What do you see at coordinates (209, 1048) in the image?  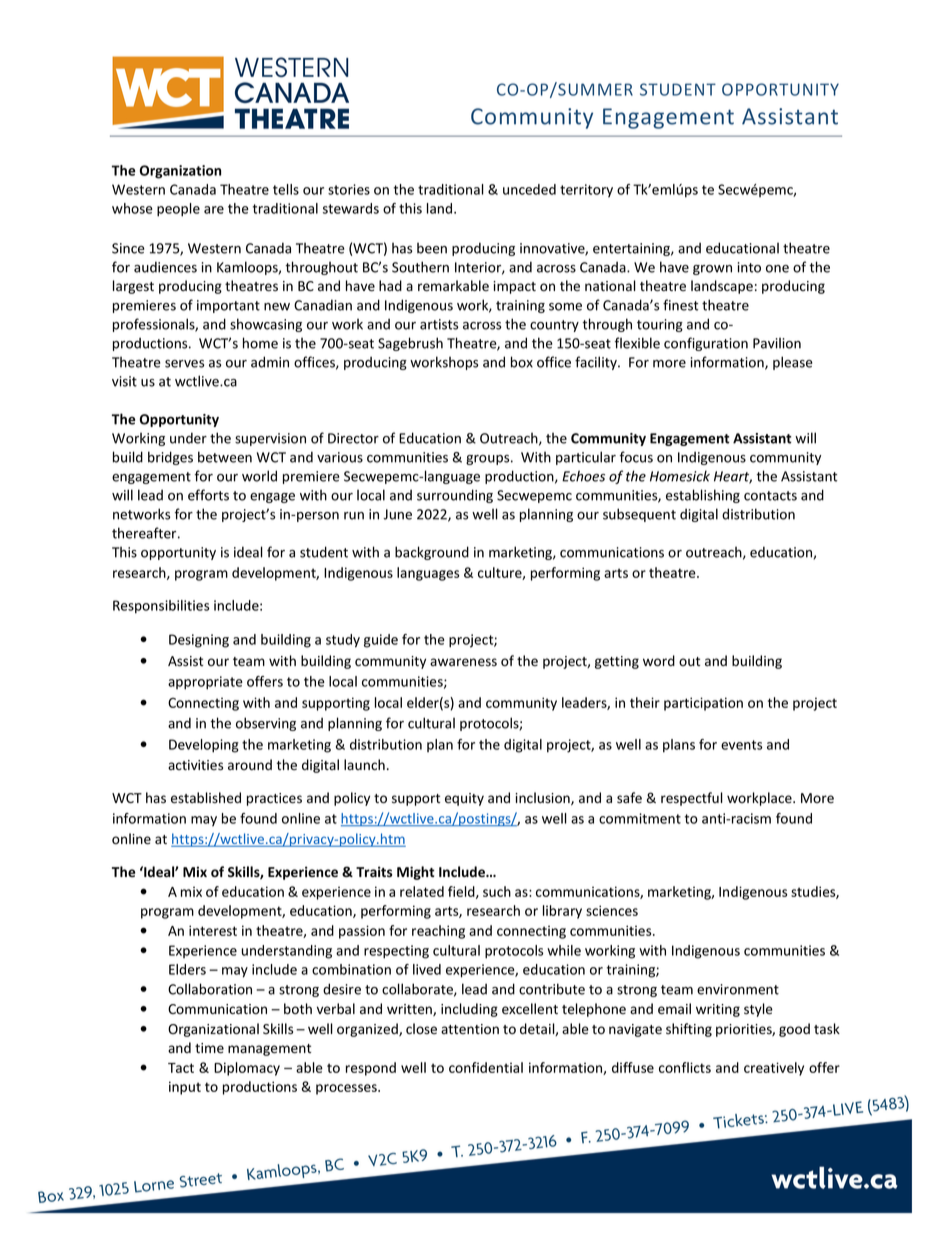 I see `time` at bounding box center [209, 1048].
